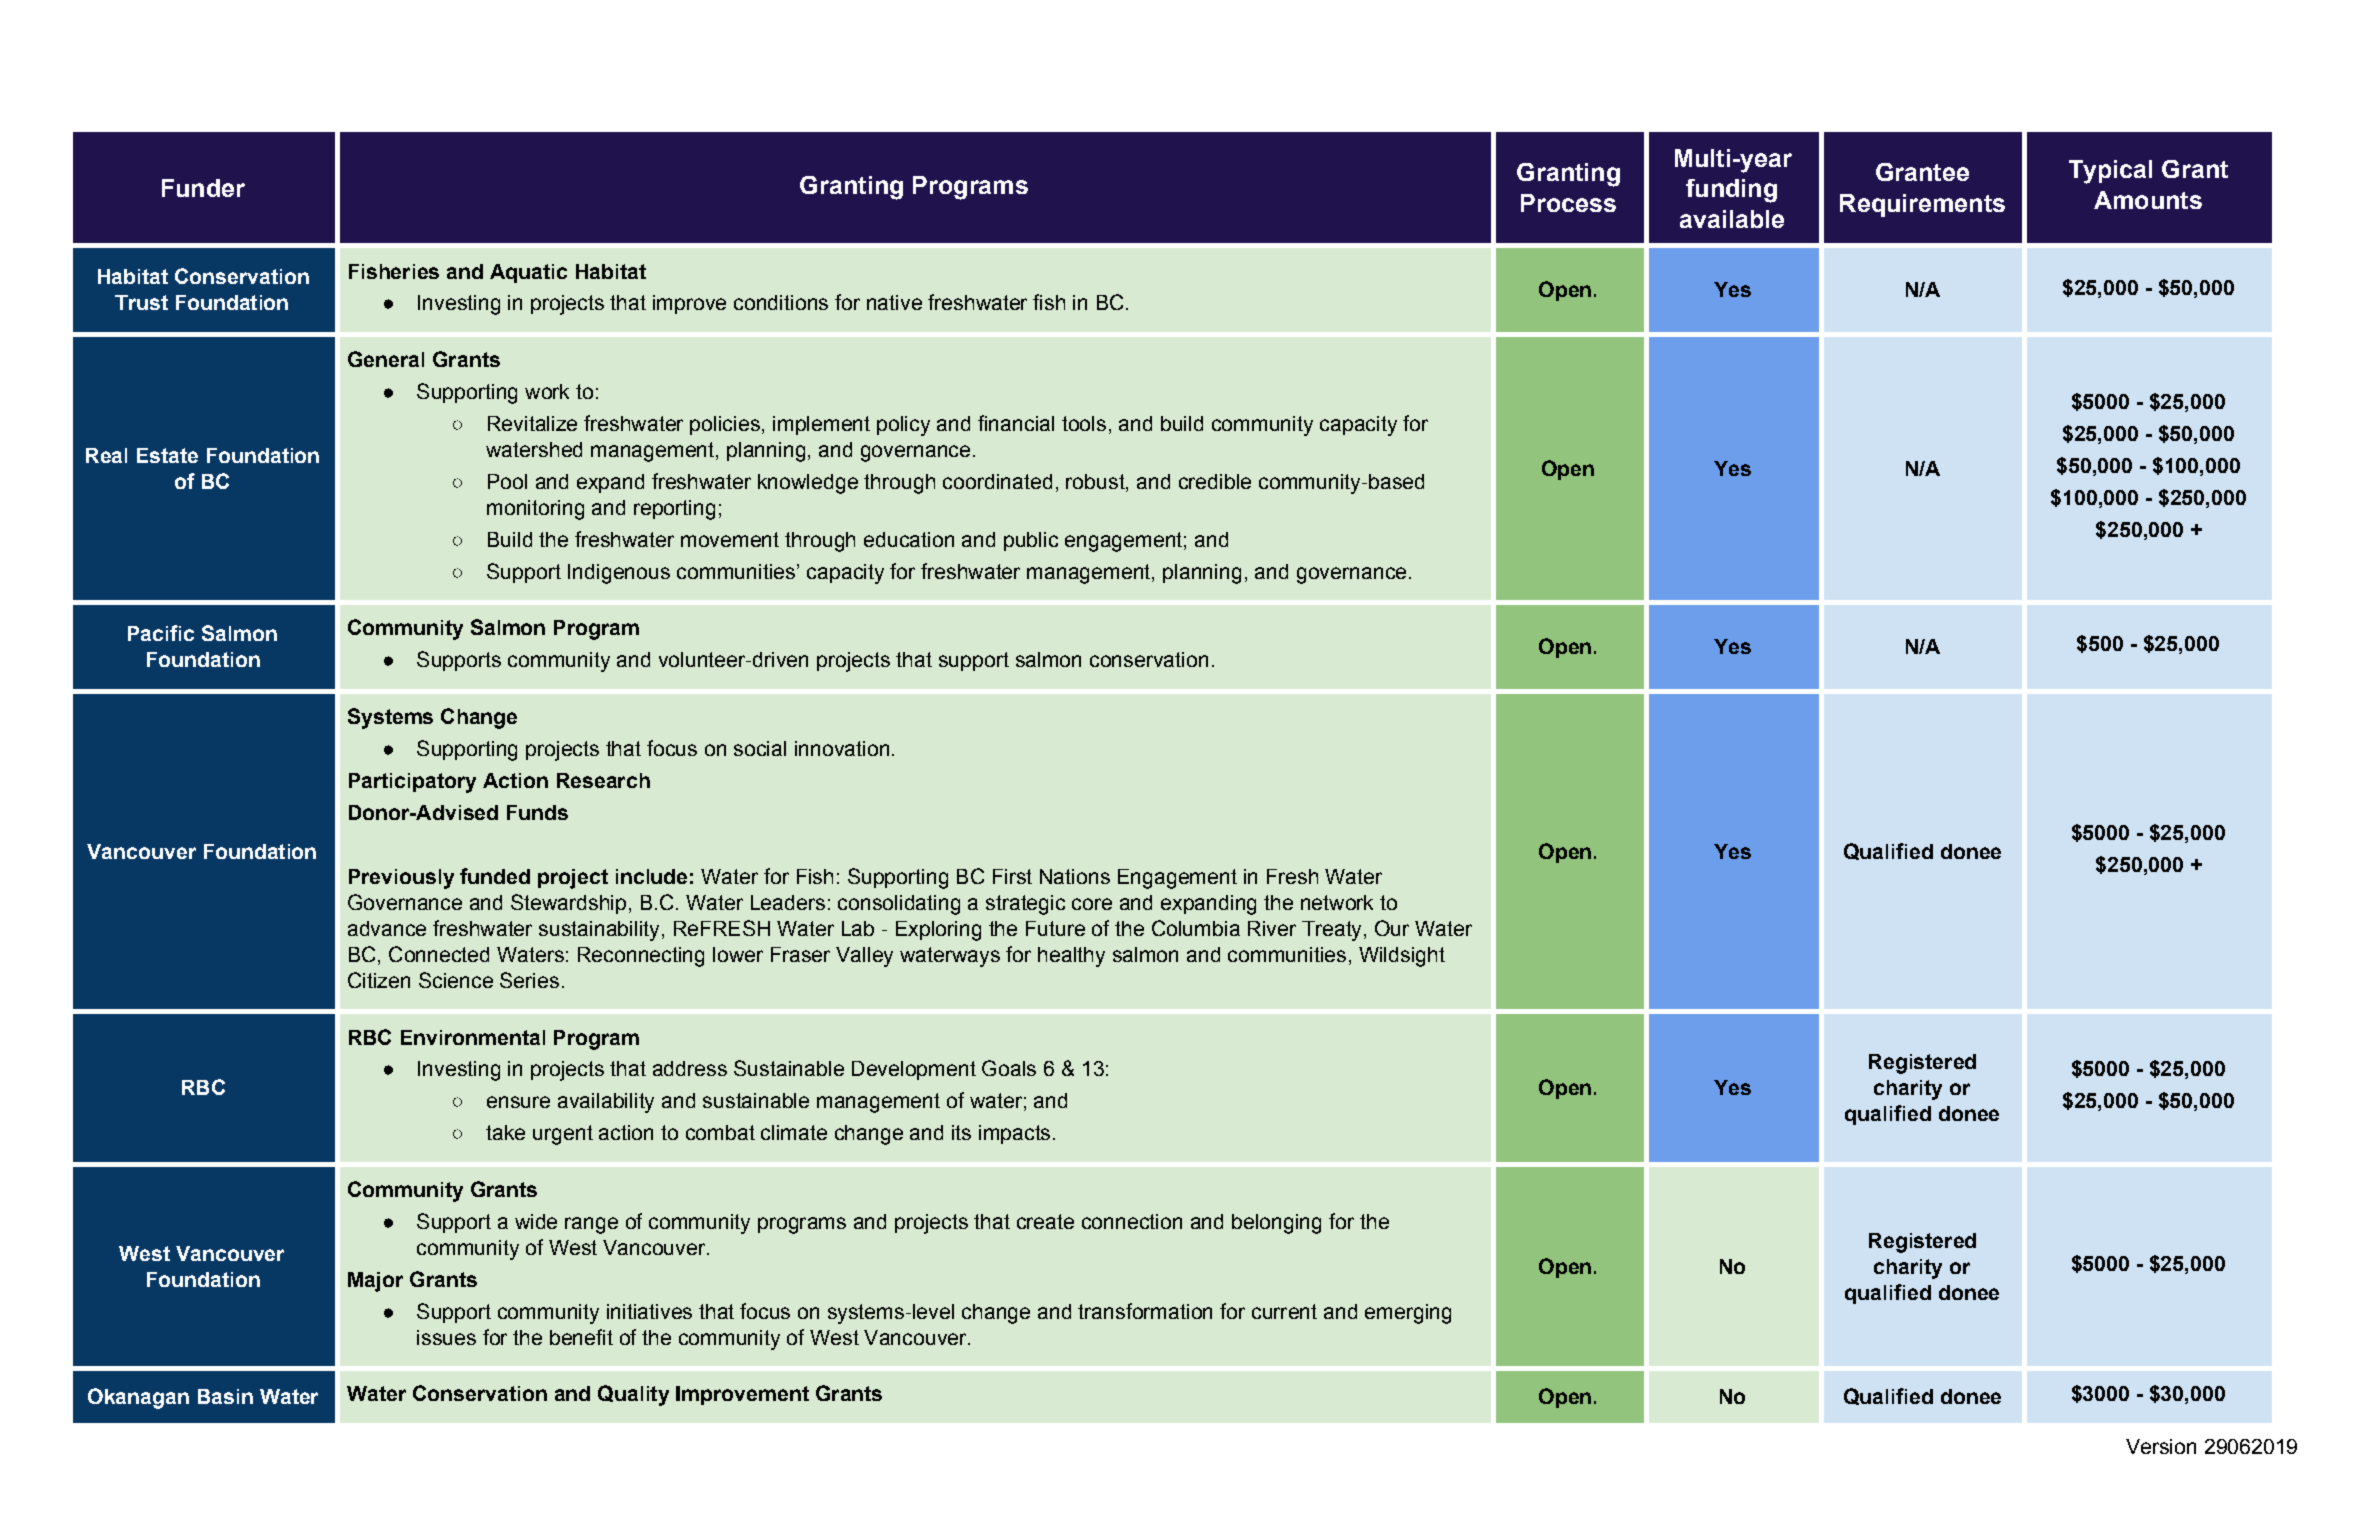 The width and height of the page is (2368, 1532). What do you see at coordinates (1392, 928) in the page?
I see `Our` at bounding box center [1392, 928].
